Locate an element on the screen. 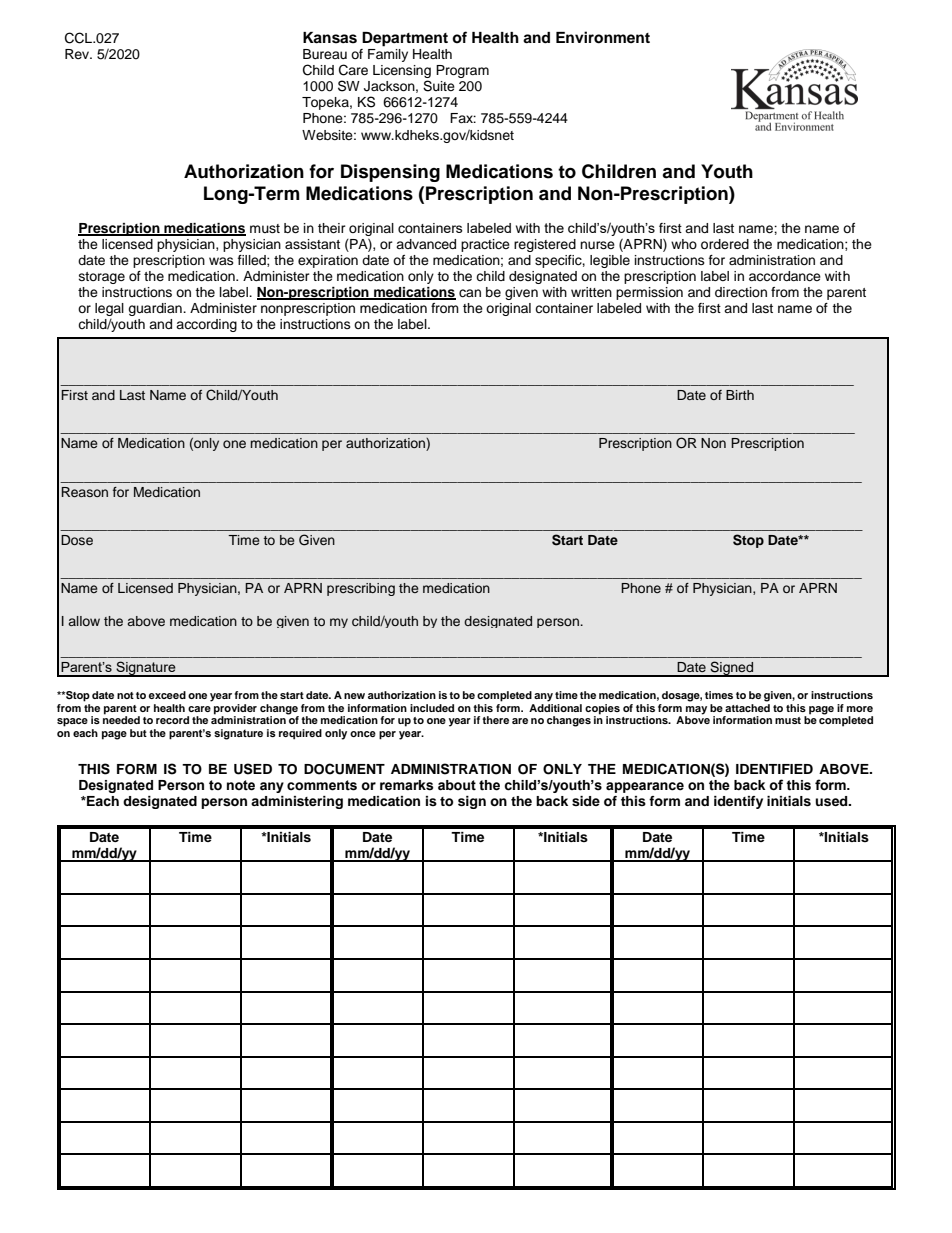  was is located at coordinates (221, 261).
